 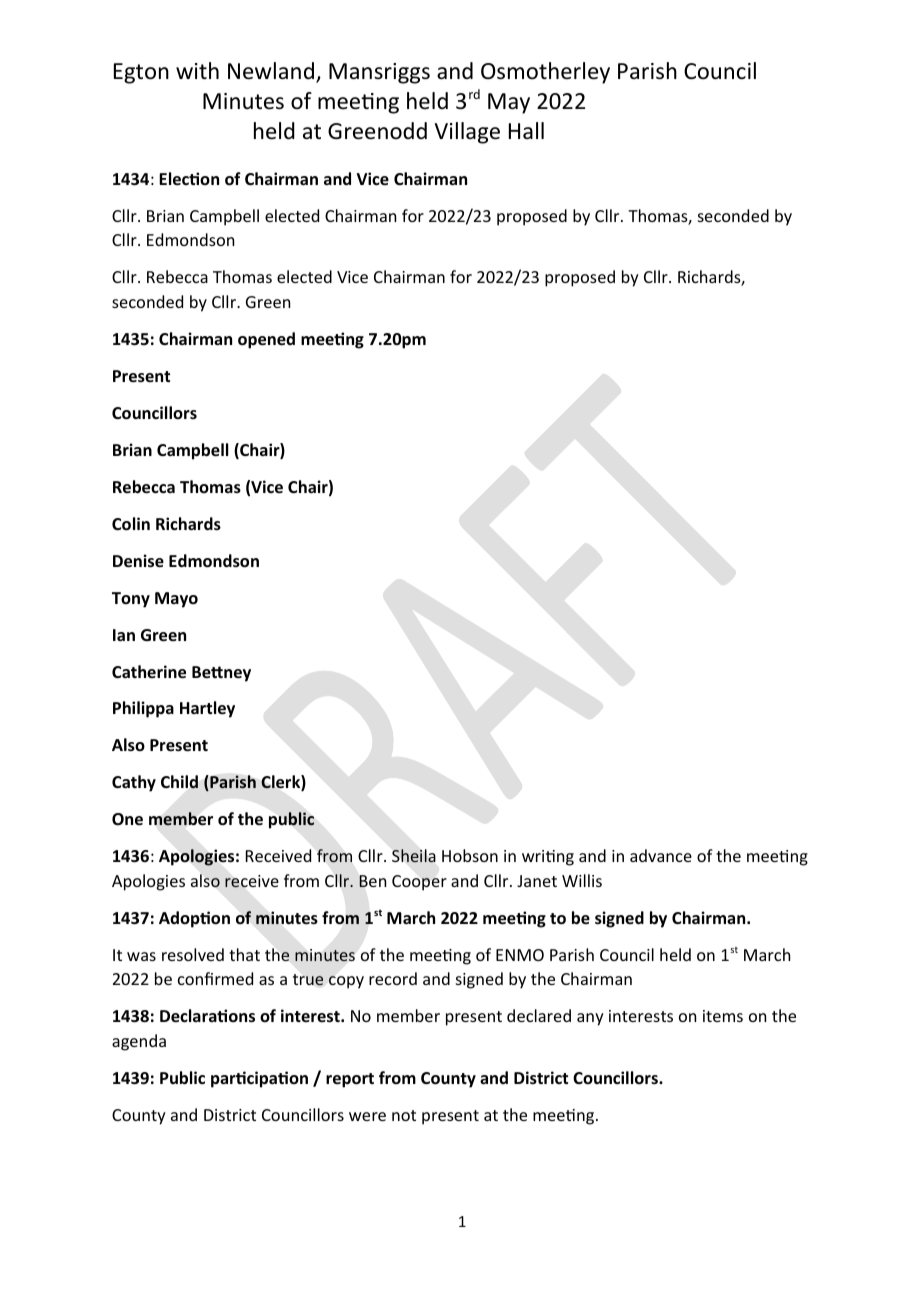 I want to click on Hartley, so click(x=207, y=709).
